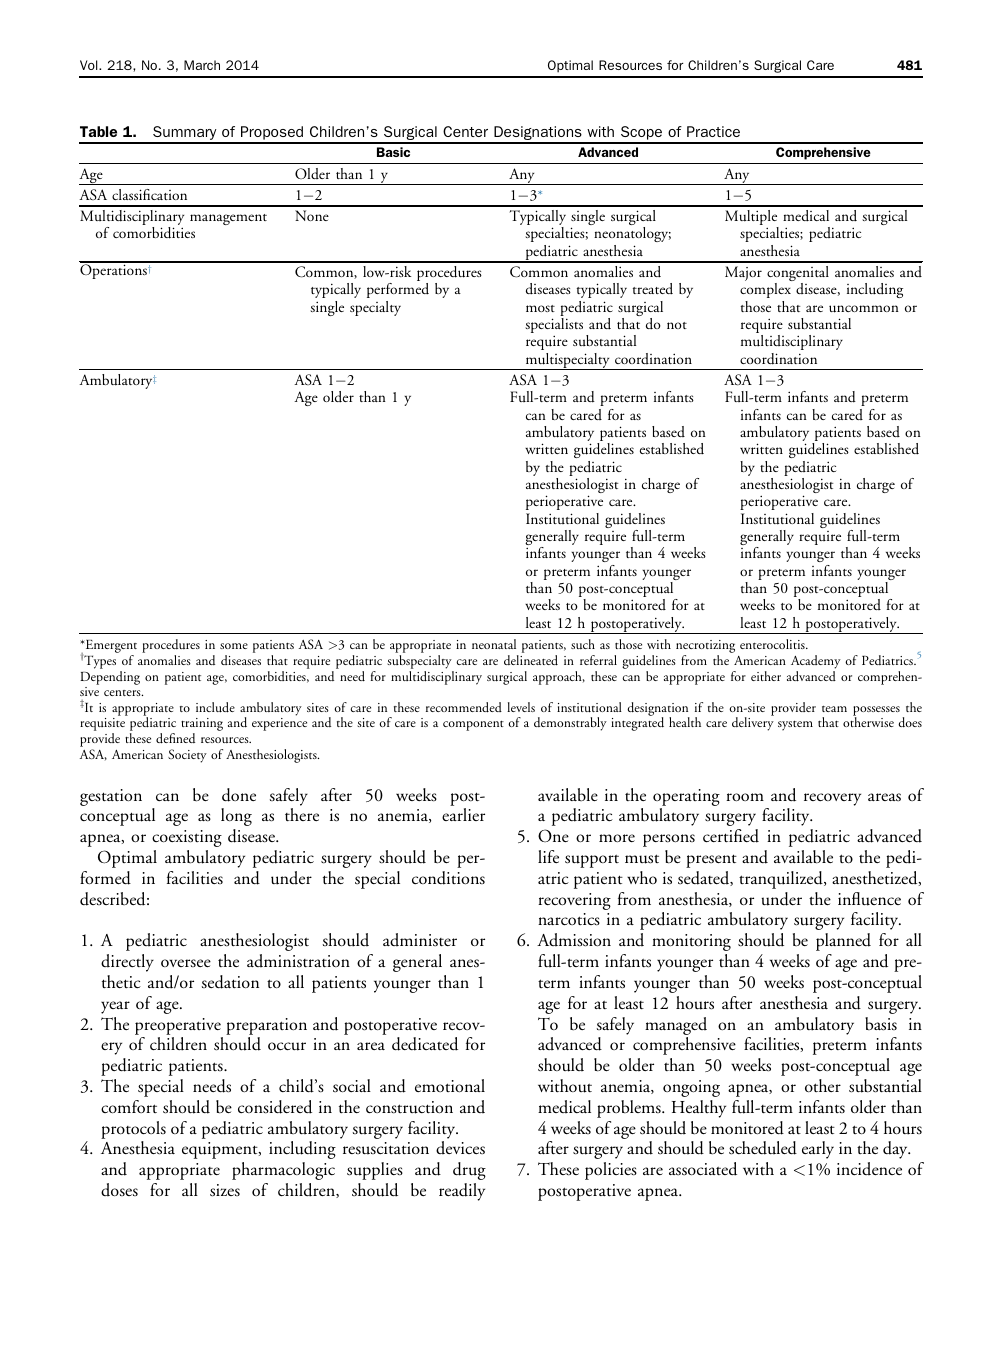 The image size is (1002, 1347). Describe the element at coordinates (713, 131) in the screenshot. I see `Practice` at that location.
